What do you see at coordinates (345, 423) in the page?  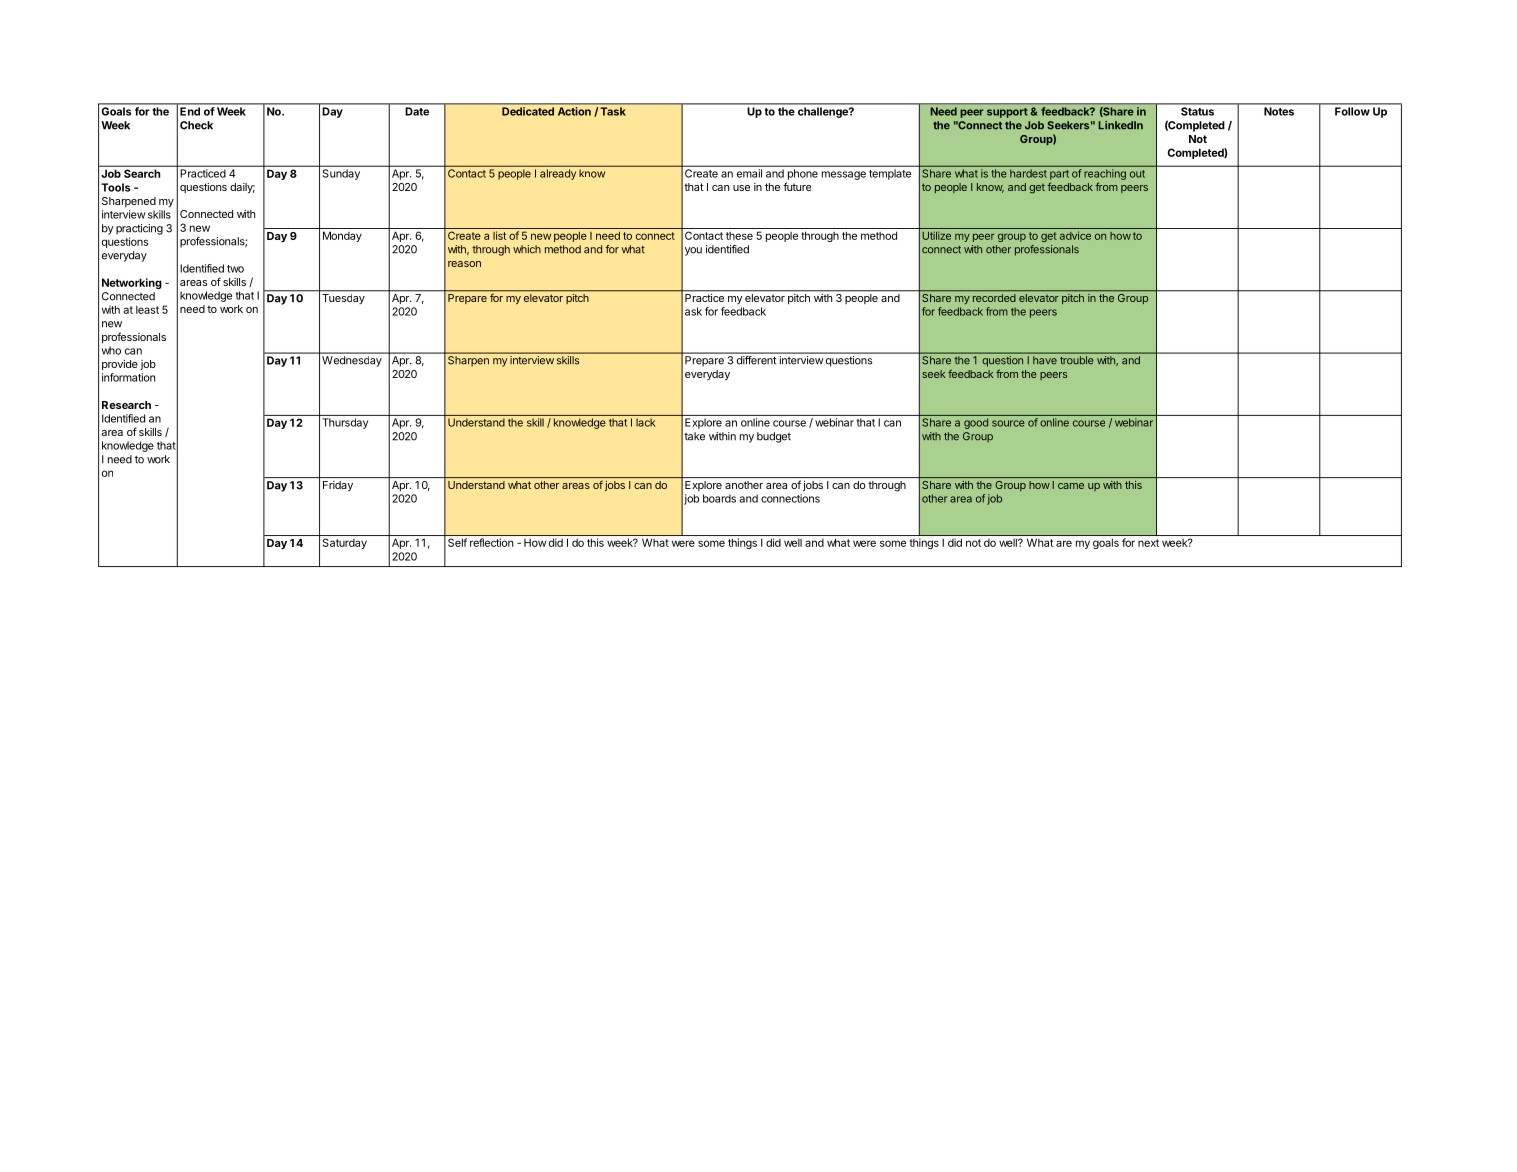 I see `Thursday` at bounding box center [345, 423].
